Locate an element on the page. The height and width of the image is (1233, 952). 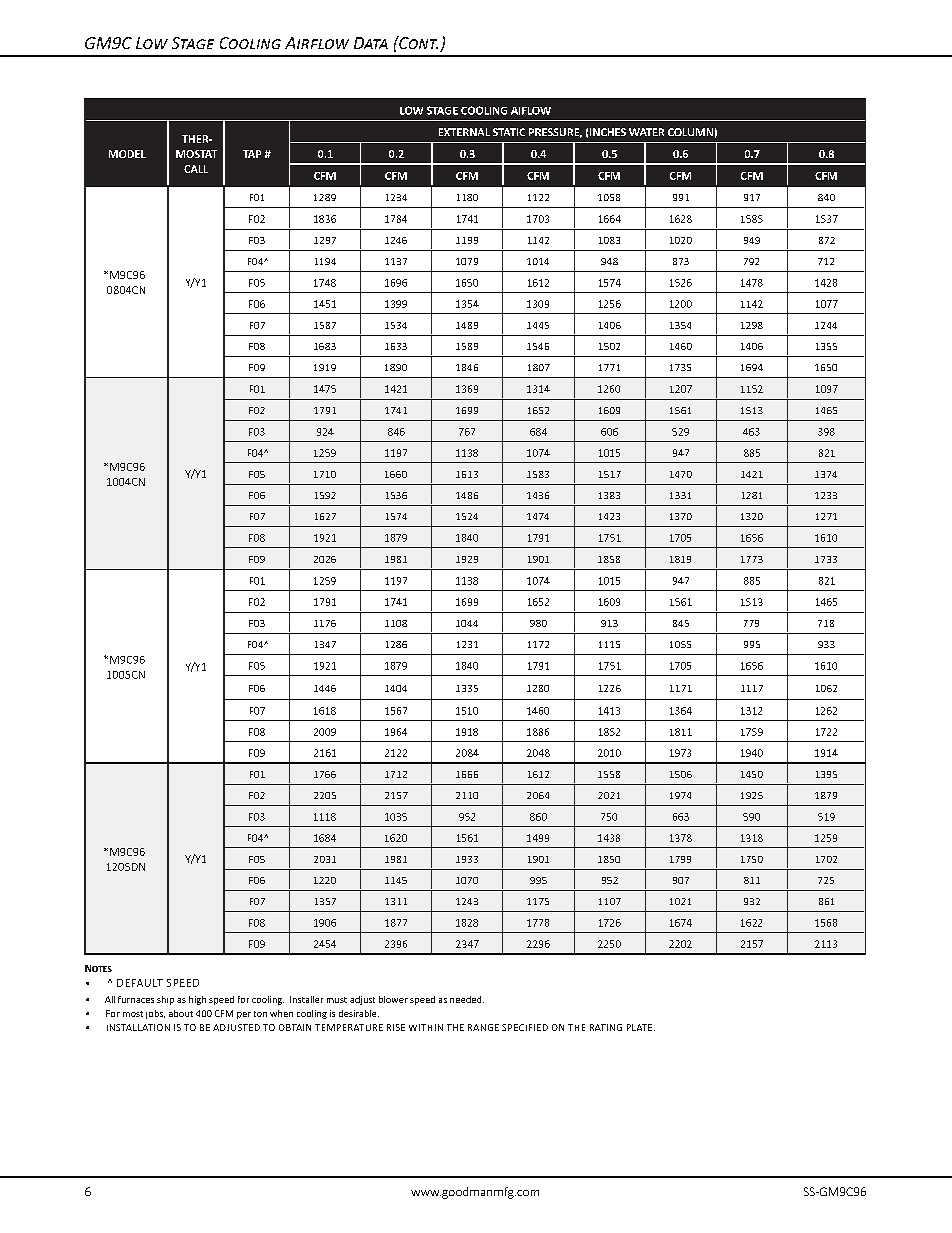
STATIC is located at coordinates (509, 132).
